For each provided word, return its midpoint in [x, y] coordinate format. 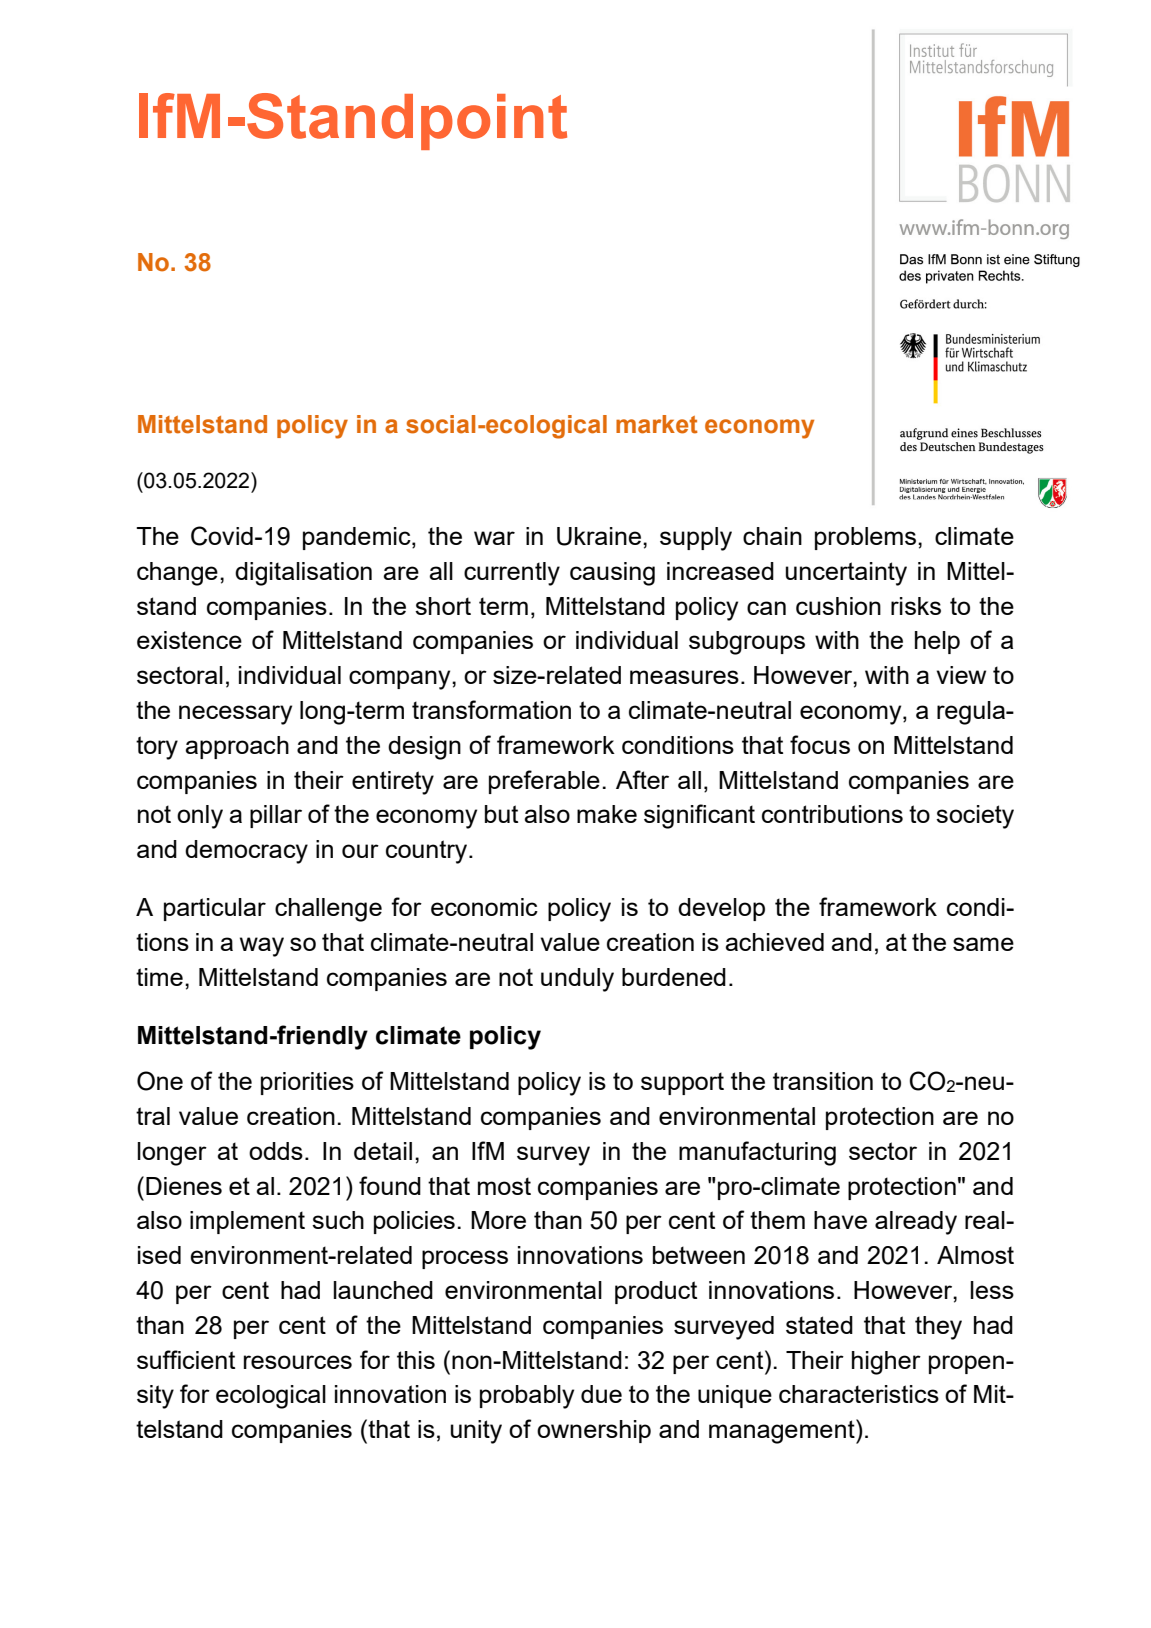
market [657, 424]
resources [298, 1362]
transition [823, 1081]
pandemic [358, 538]
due [601, 1394]
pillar [276, 816]
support [682, 1083]
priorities [307, 1083]
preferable [544, 782]
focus [820, 744]
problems [865, 538]
